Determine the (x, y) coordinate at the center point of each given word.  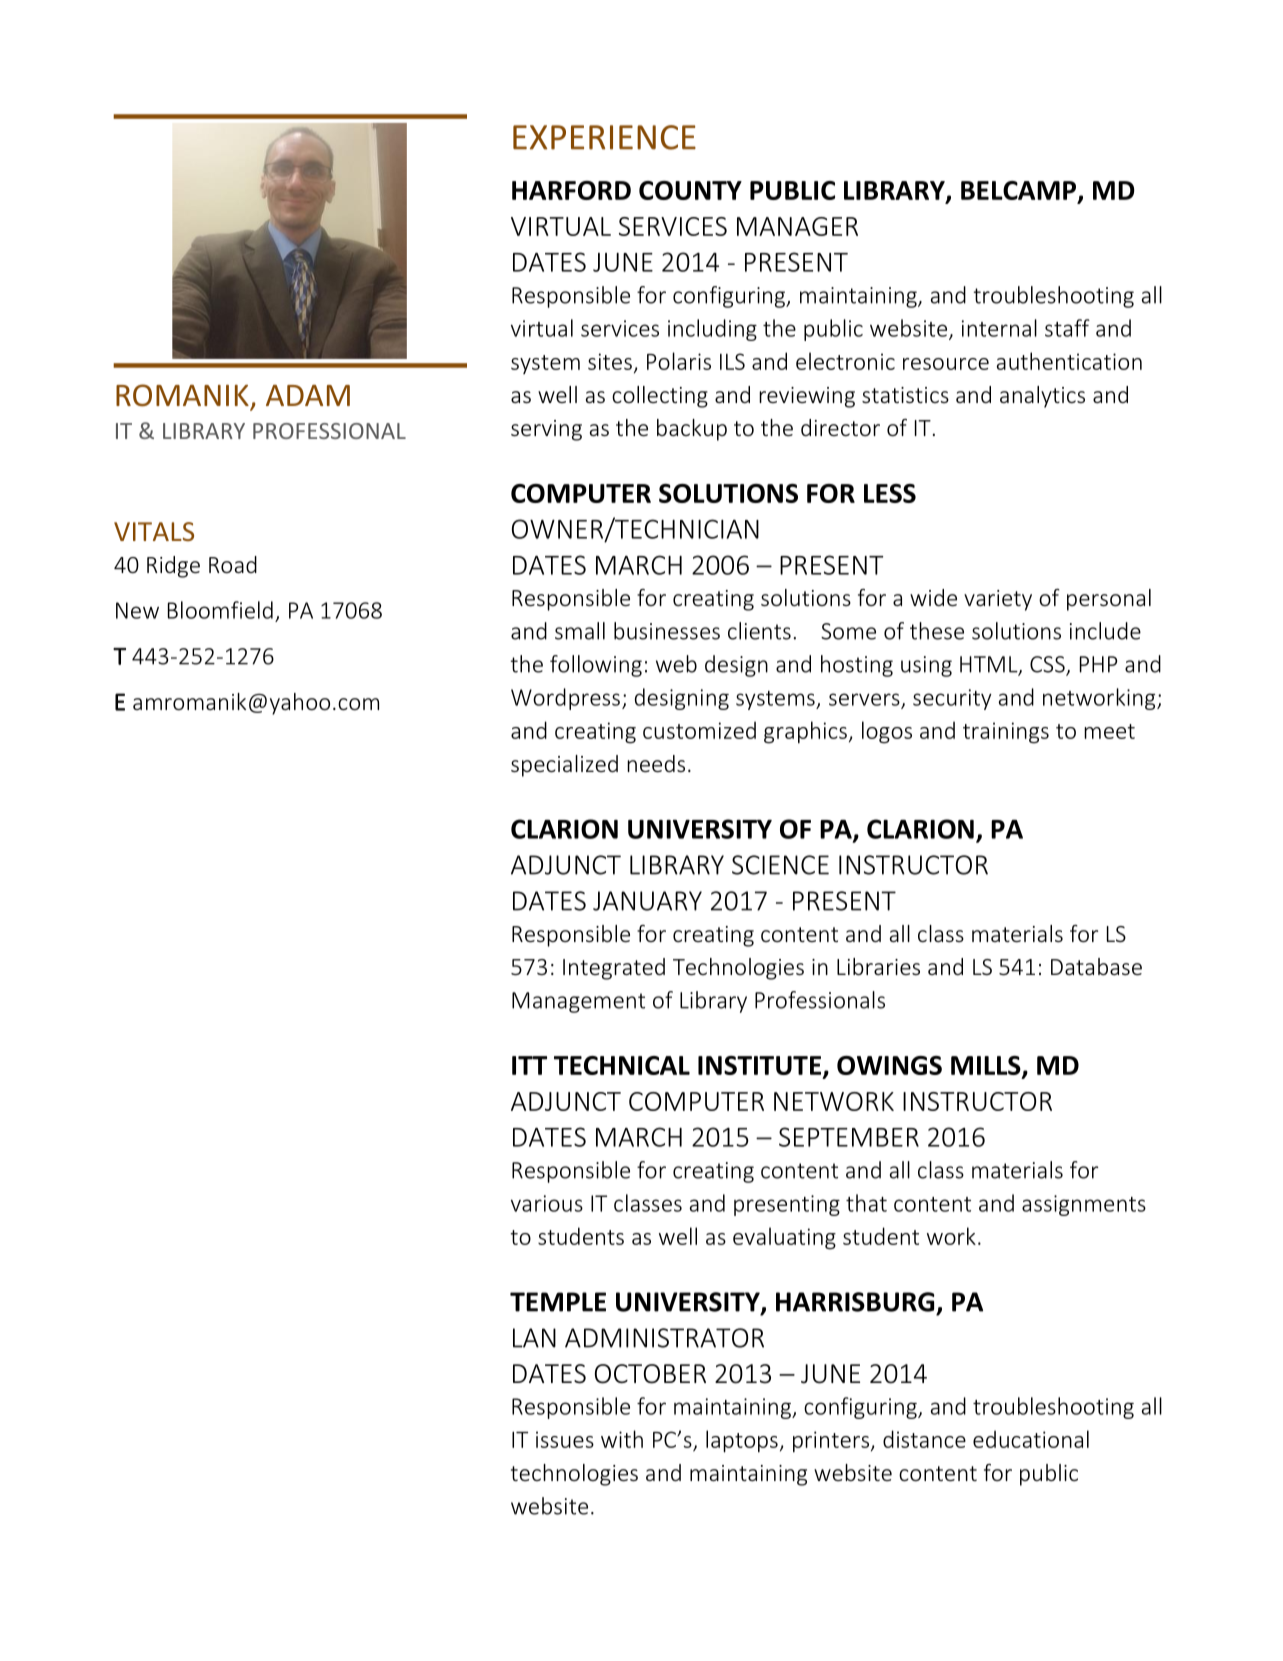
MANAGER (797, 226)
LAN (534, 1338)
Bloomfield (220, 610)
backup (692, 430)
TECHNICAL (622, 1065)
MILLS (987, 1067)
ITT (529, 1065)
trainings (1006, 733)
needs (656, 763)
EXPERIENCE (604, 137)
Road (233, 564)
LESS (890, 493)
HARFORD (571, 190)
